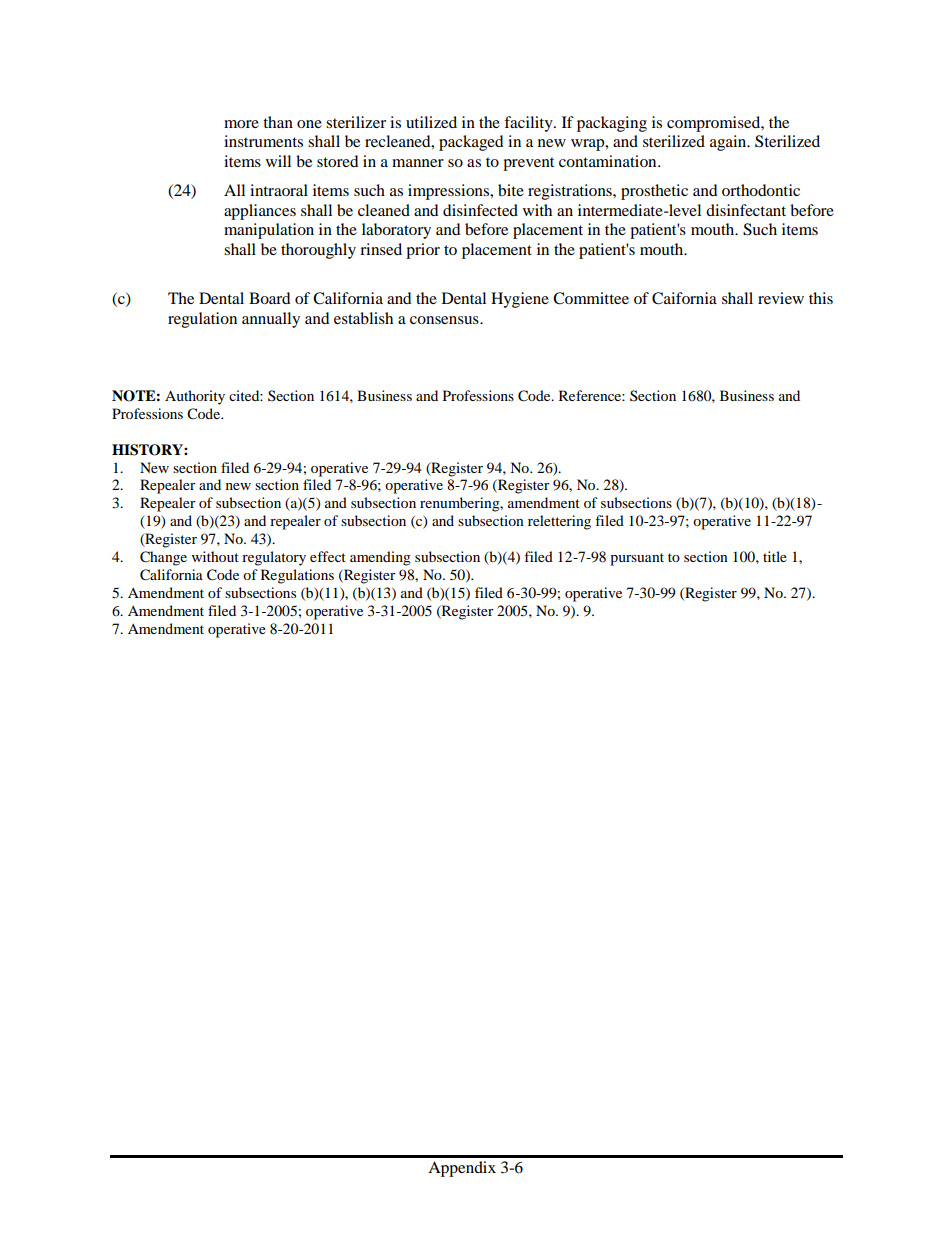 The image size is (952, 1233). Describe the element at coordinates (637, 559) in the screenshot. I see `pursuant` at that location.
